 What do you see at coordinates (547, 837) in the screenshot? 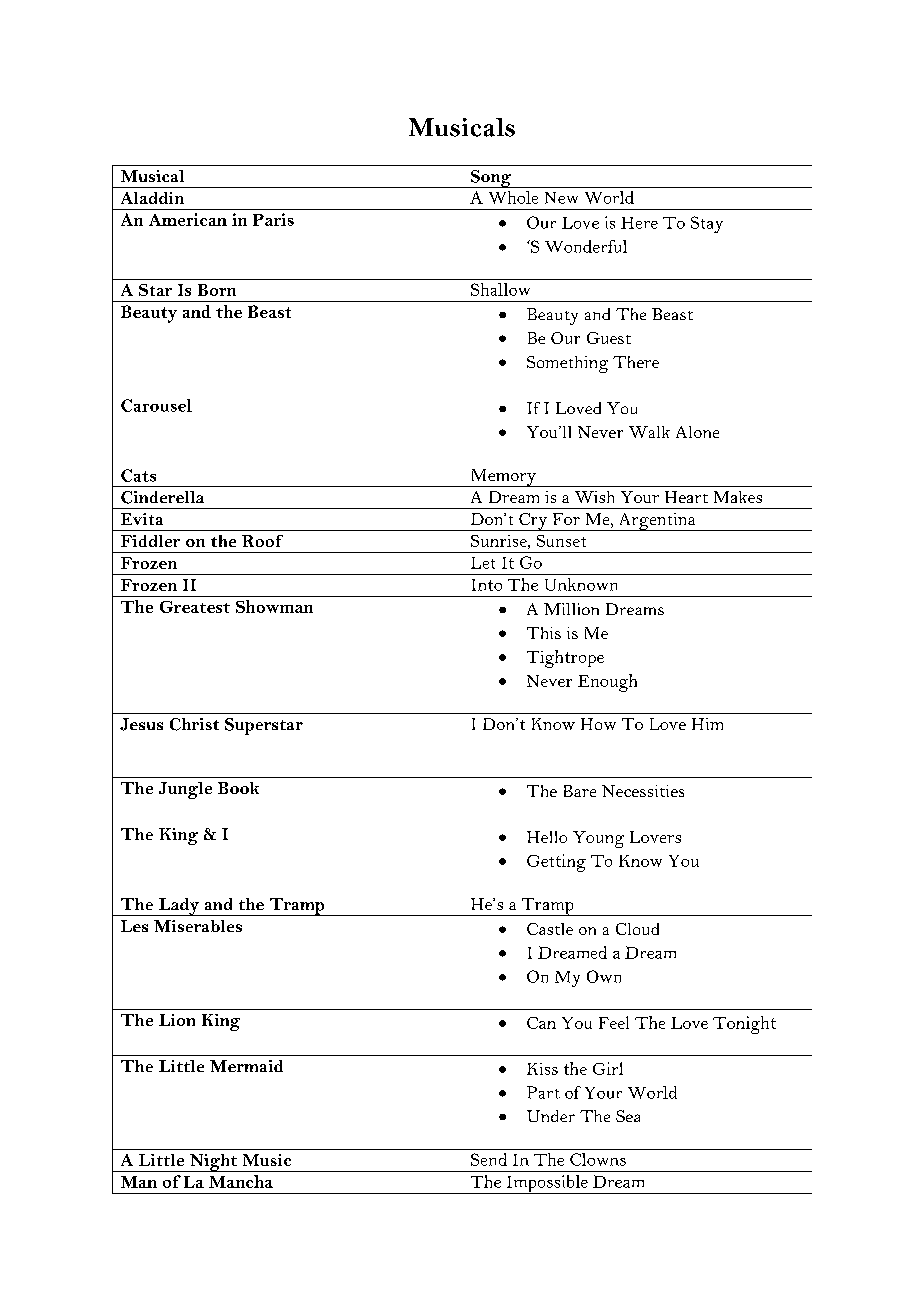
I see `Hello` at bounding box center [547, 837].
